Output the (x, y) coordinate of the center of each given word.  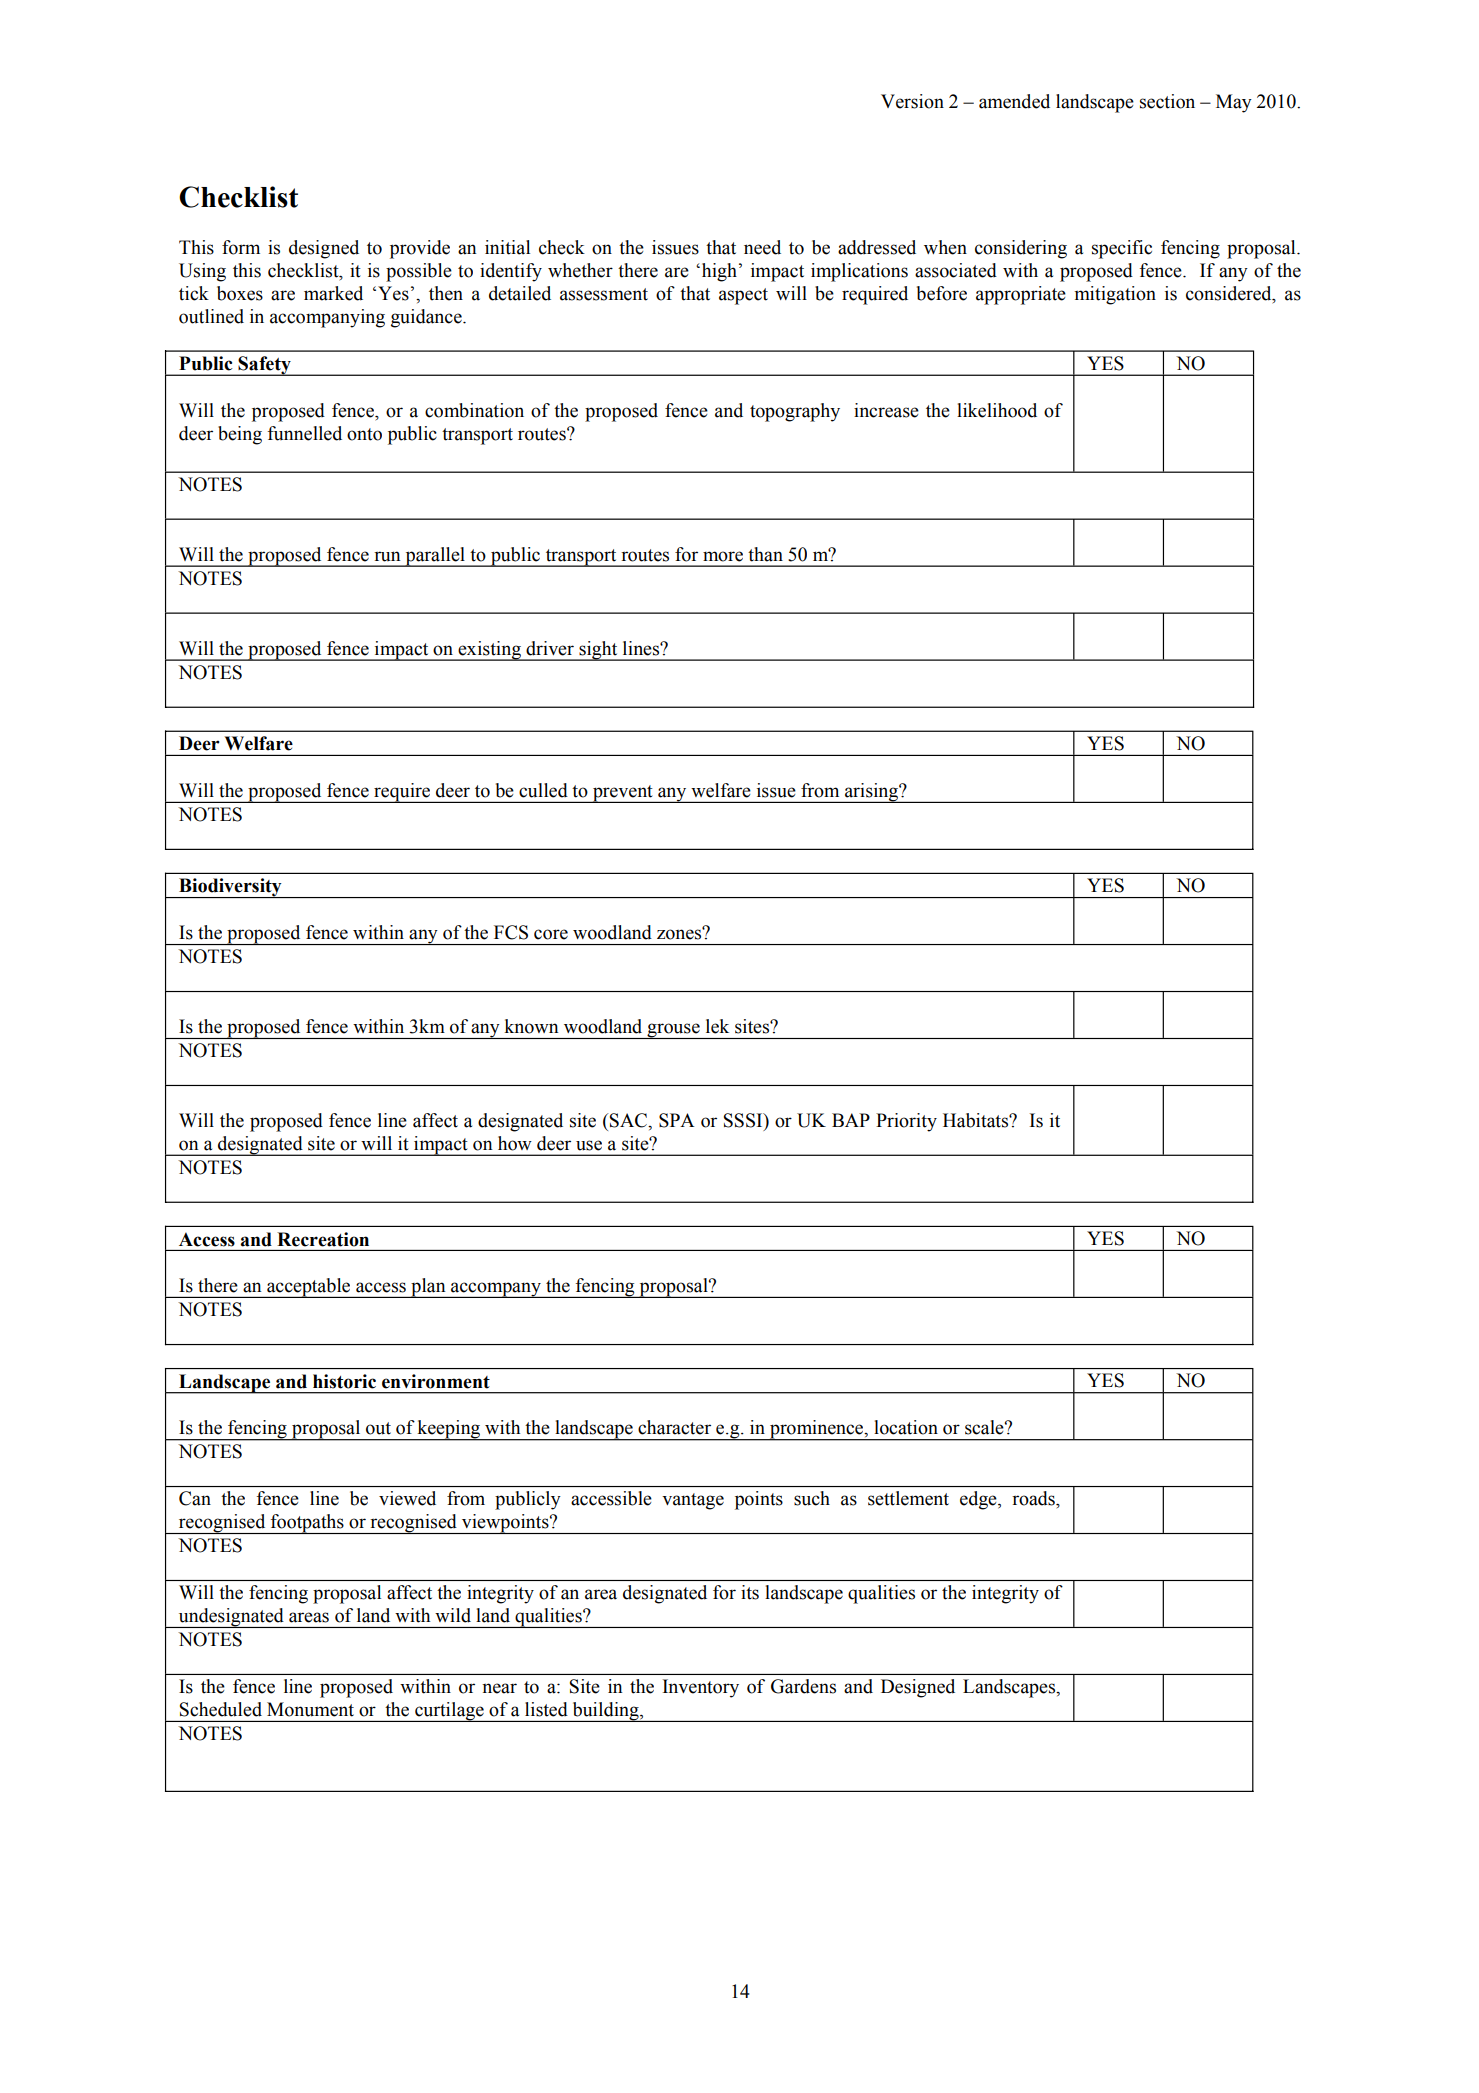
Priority (906, 1122)
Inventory (701, 1688)
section (1167, 101)
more (723, 556)
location (906, 1427)
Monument (310, 1709)
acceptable (309, 1288)
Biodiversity (230, 888)
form (241, 247)
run (387, 556)
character (674, 1427)
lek (717, 1026)
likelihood (997, 410)
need (762, 247)
